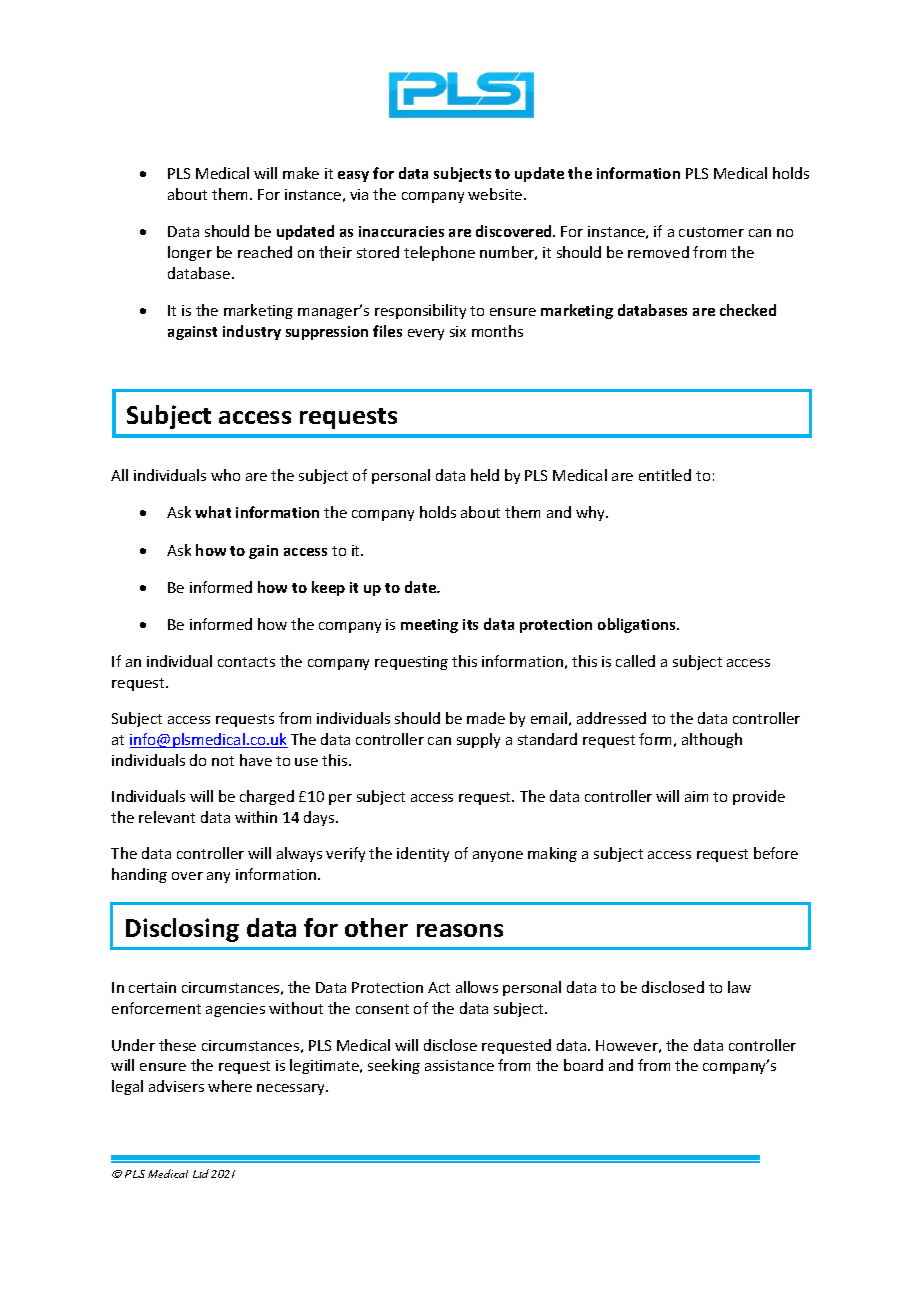 The height and width of the image is (1308, 924). Describe the element at coordinates (485, 475) in the image. I see `held` at that location.
